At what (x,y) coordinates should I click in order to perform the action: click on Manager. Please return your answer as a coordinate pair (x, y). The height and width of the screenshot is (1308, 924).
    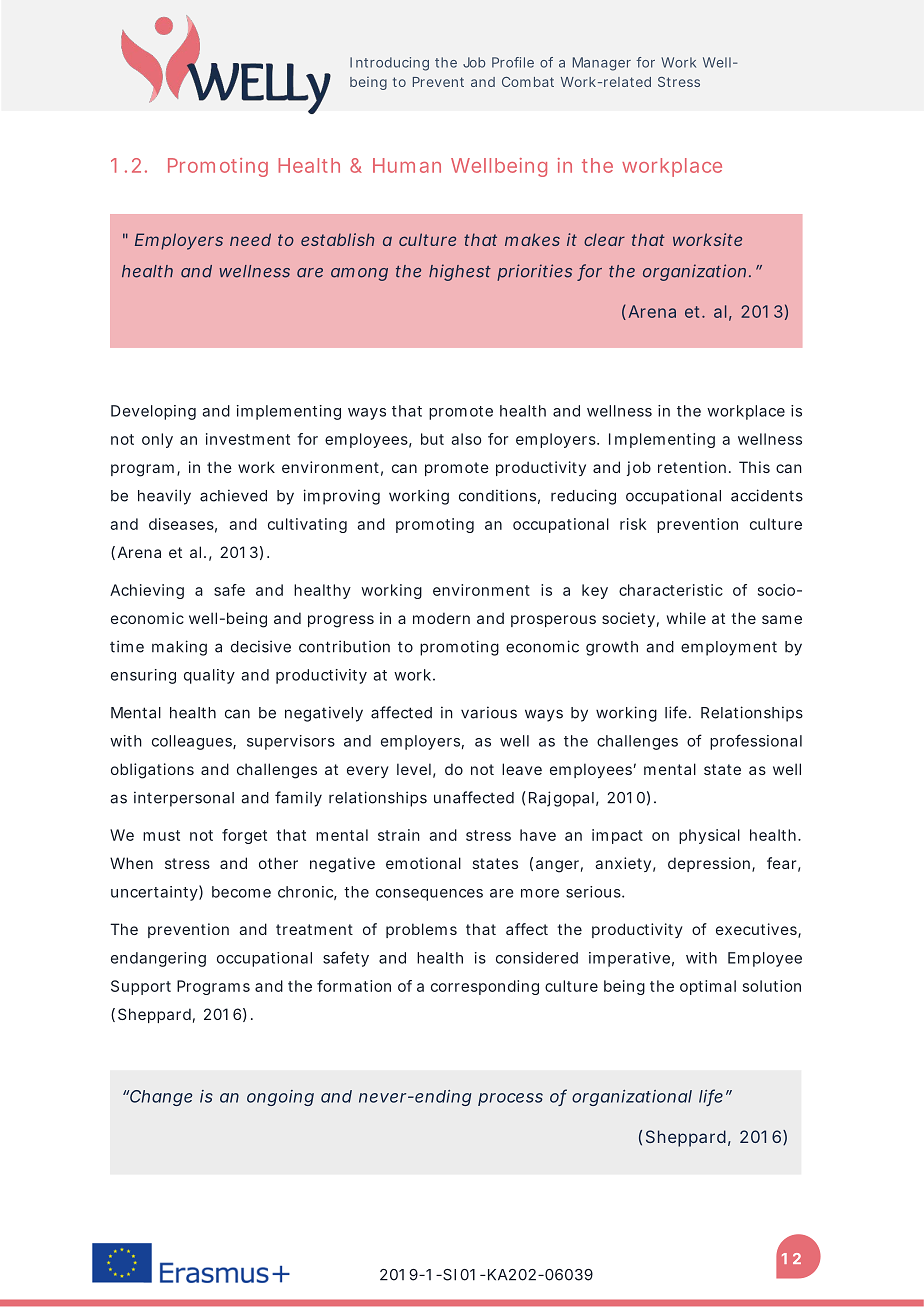
    Looking at the image, I should click on (602, 64).
